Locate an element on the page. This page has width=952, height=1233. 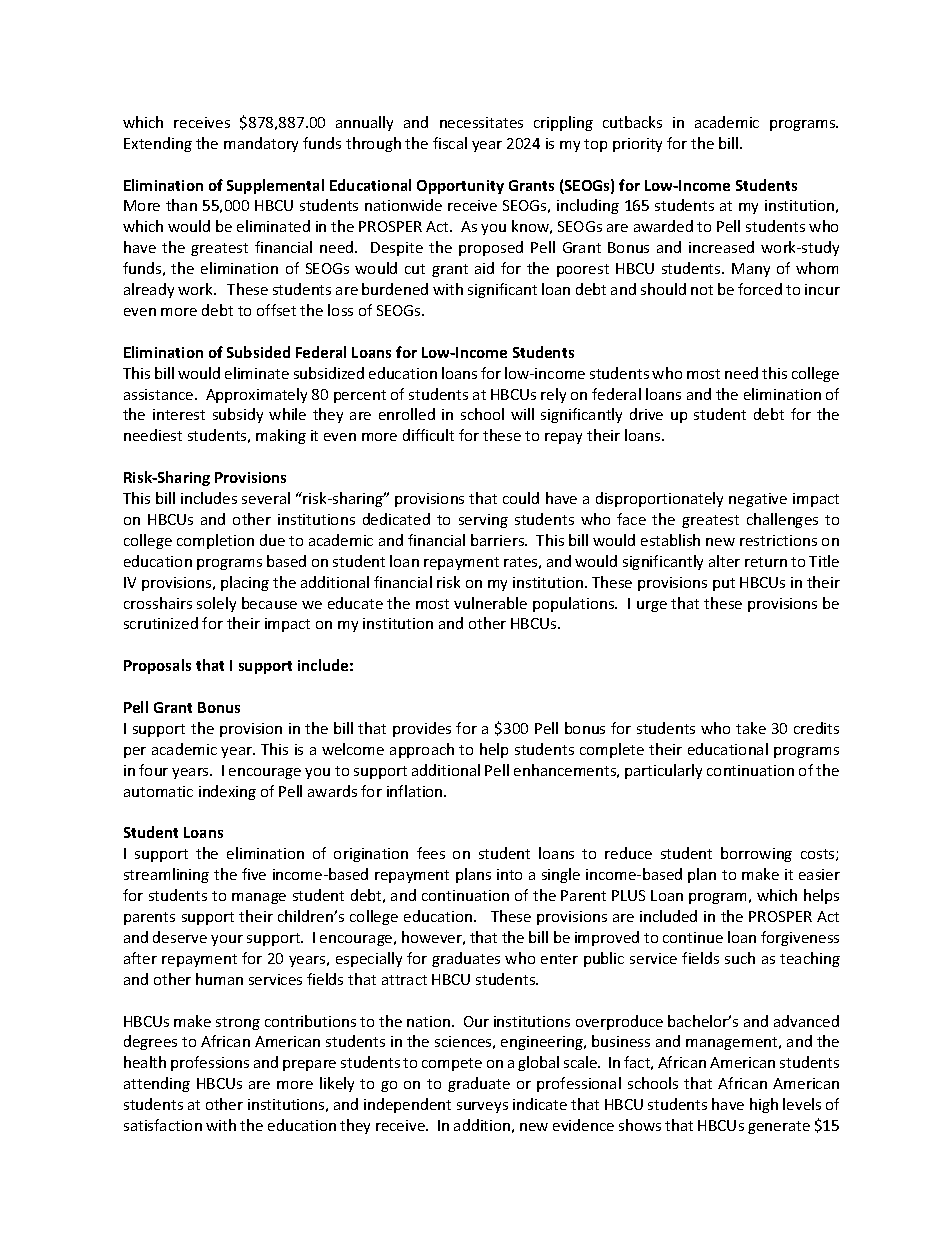
Proposals is located at coordinates (157, 666).
